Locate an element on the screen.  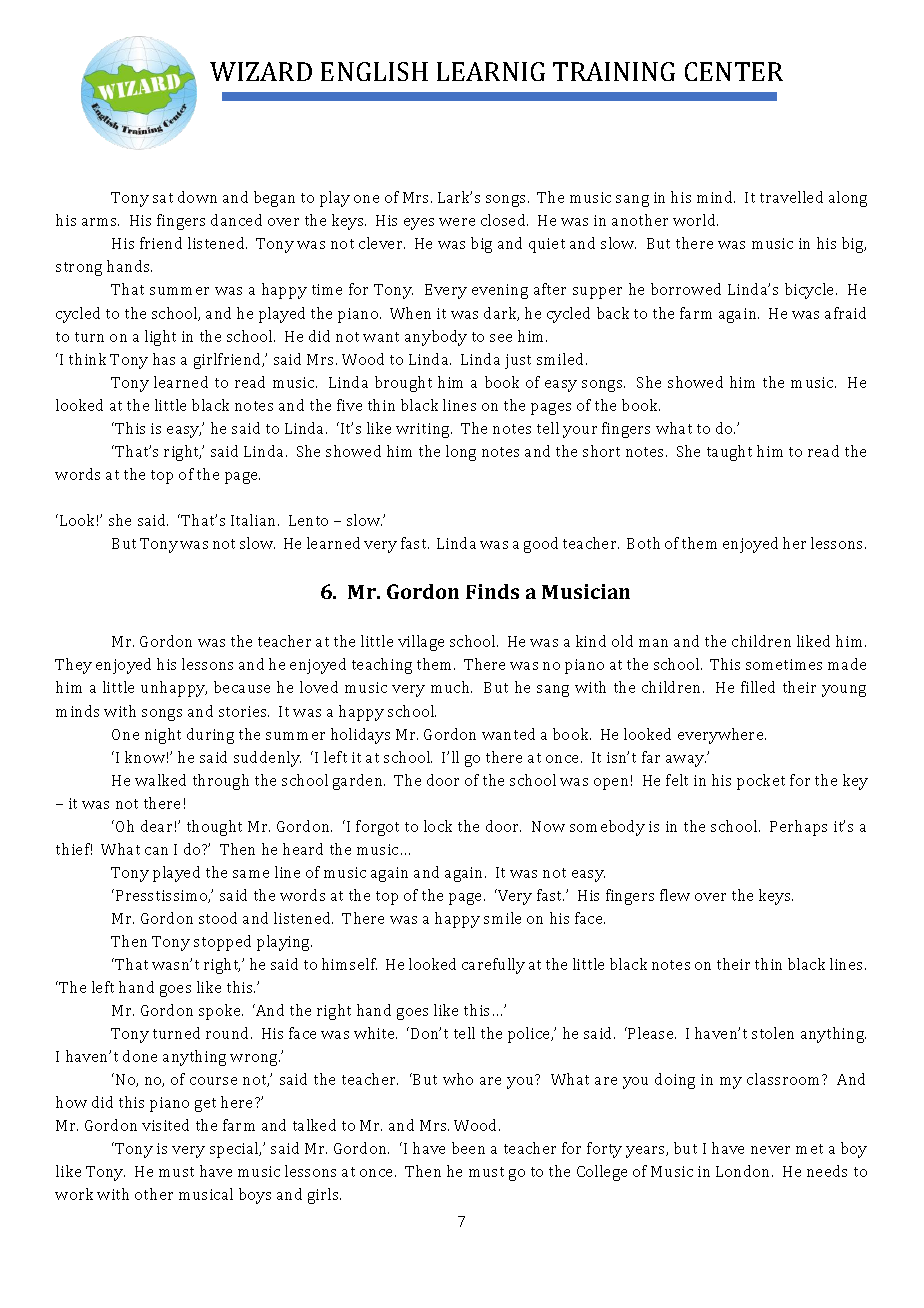
CENTER is located at coordinates (734, 71).
